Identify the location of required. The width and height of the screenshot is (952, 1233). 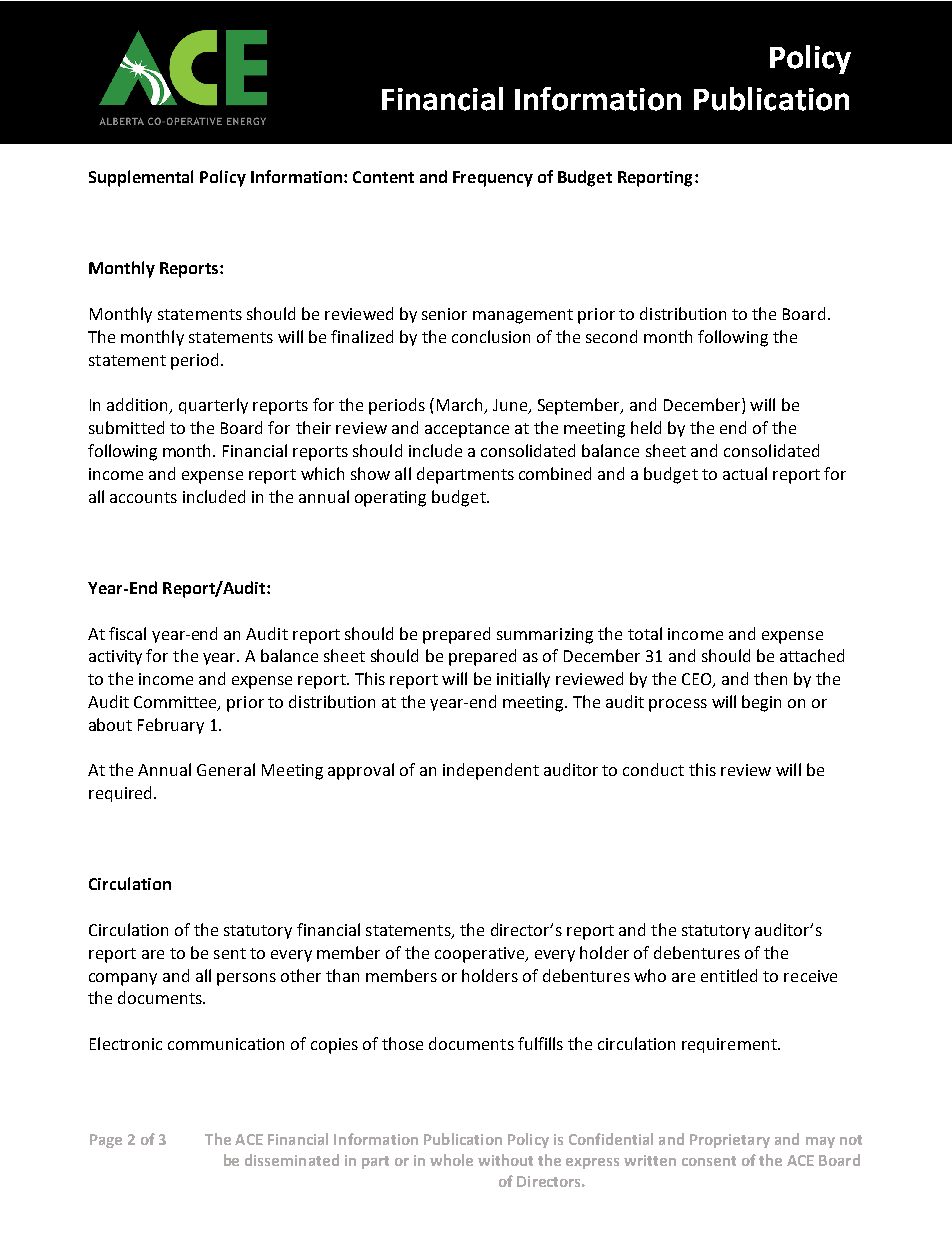
(122, 794).
